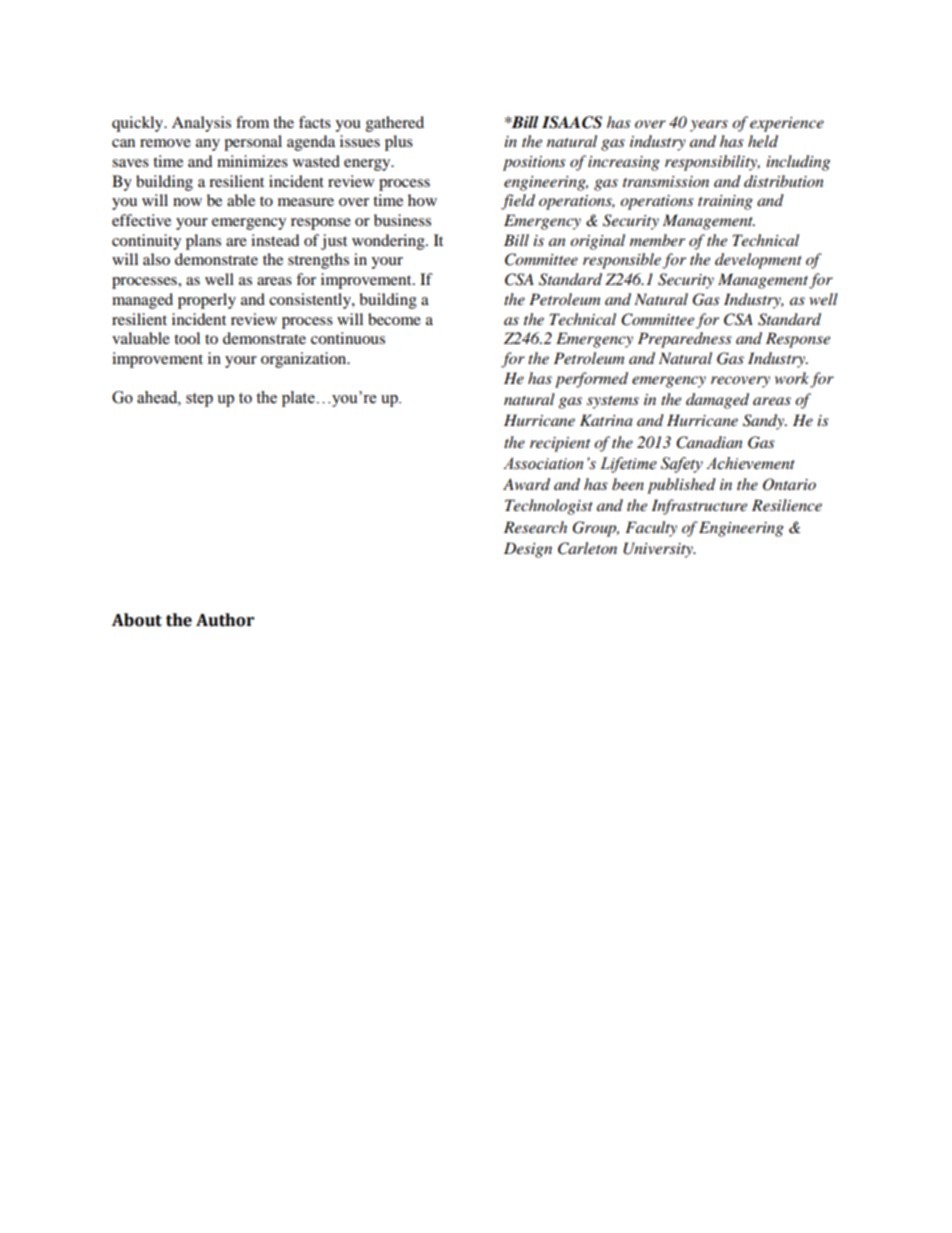 This page has width=952, height=1233. What do you see at coordinates (208, 145) in the page?
I see `any` at bounding box center [208, 145].
